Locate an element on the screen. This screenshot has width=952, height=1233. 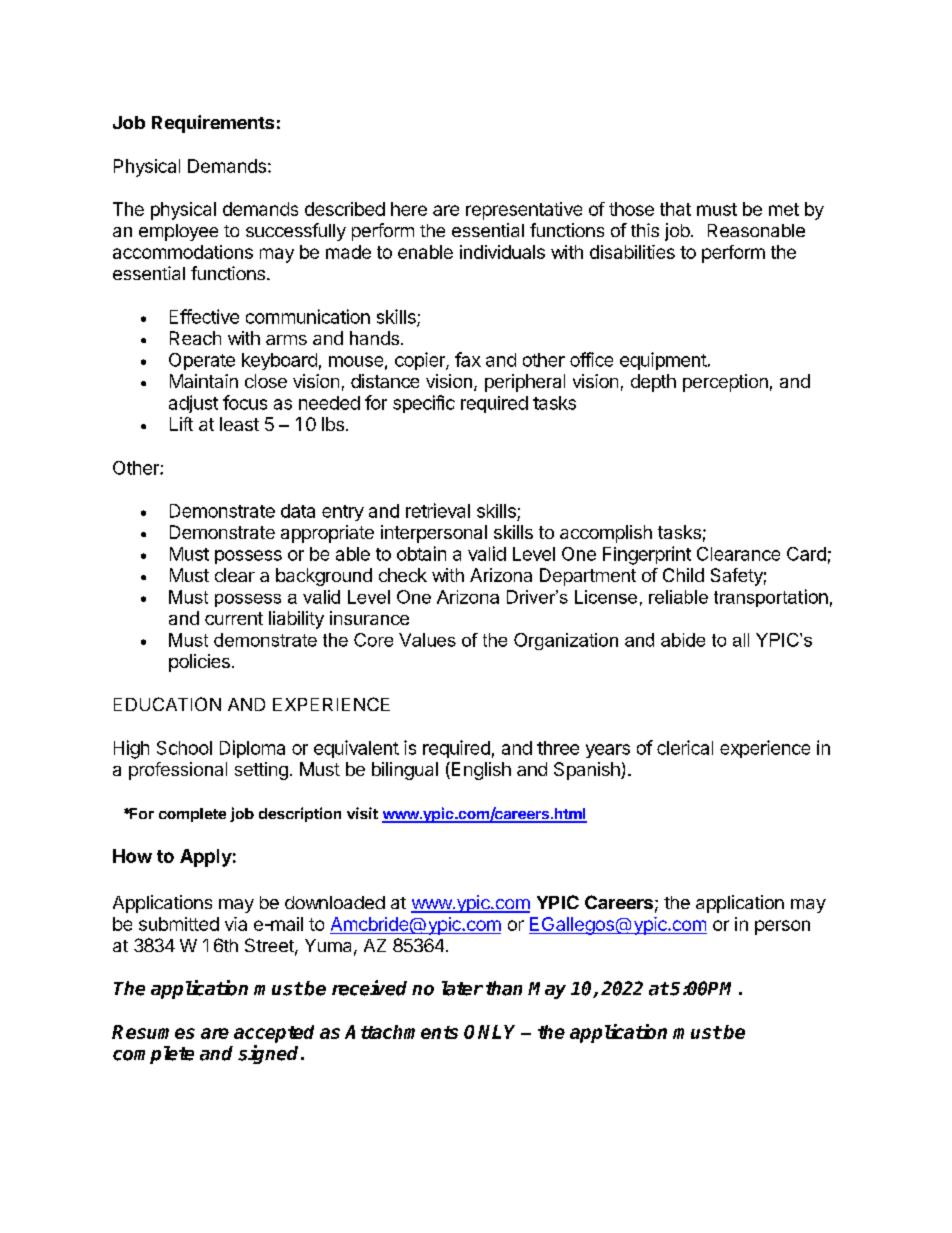
that is located at coordinates (675, 209).
